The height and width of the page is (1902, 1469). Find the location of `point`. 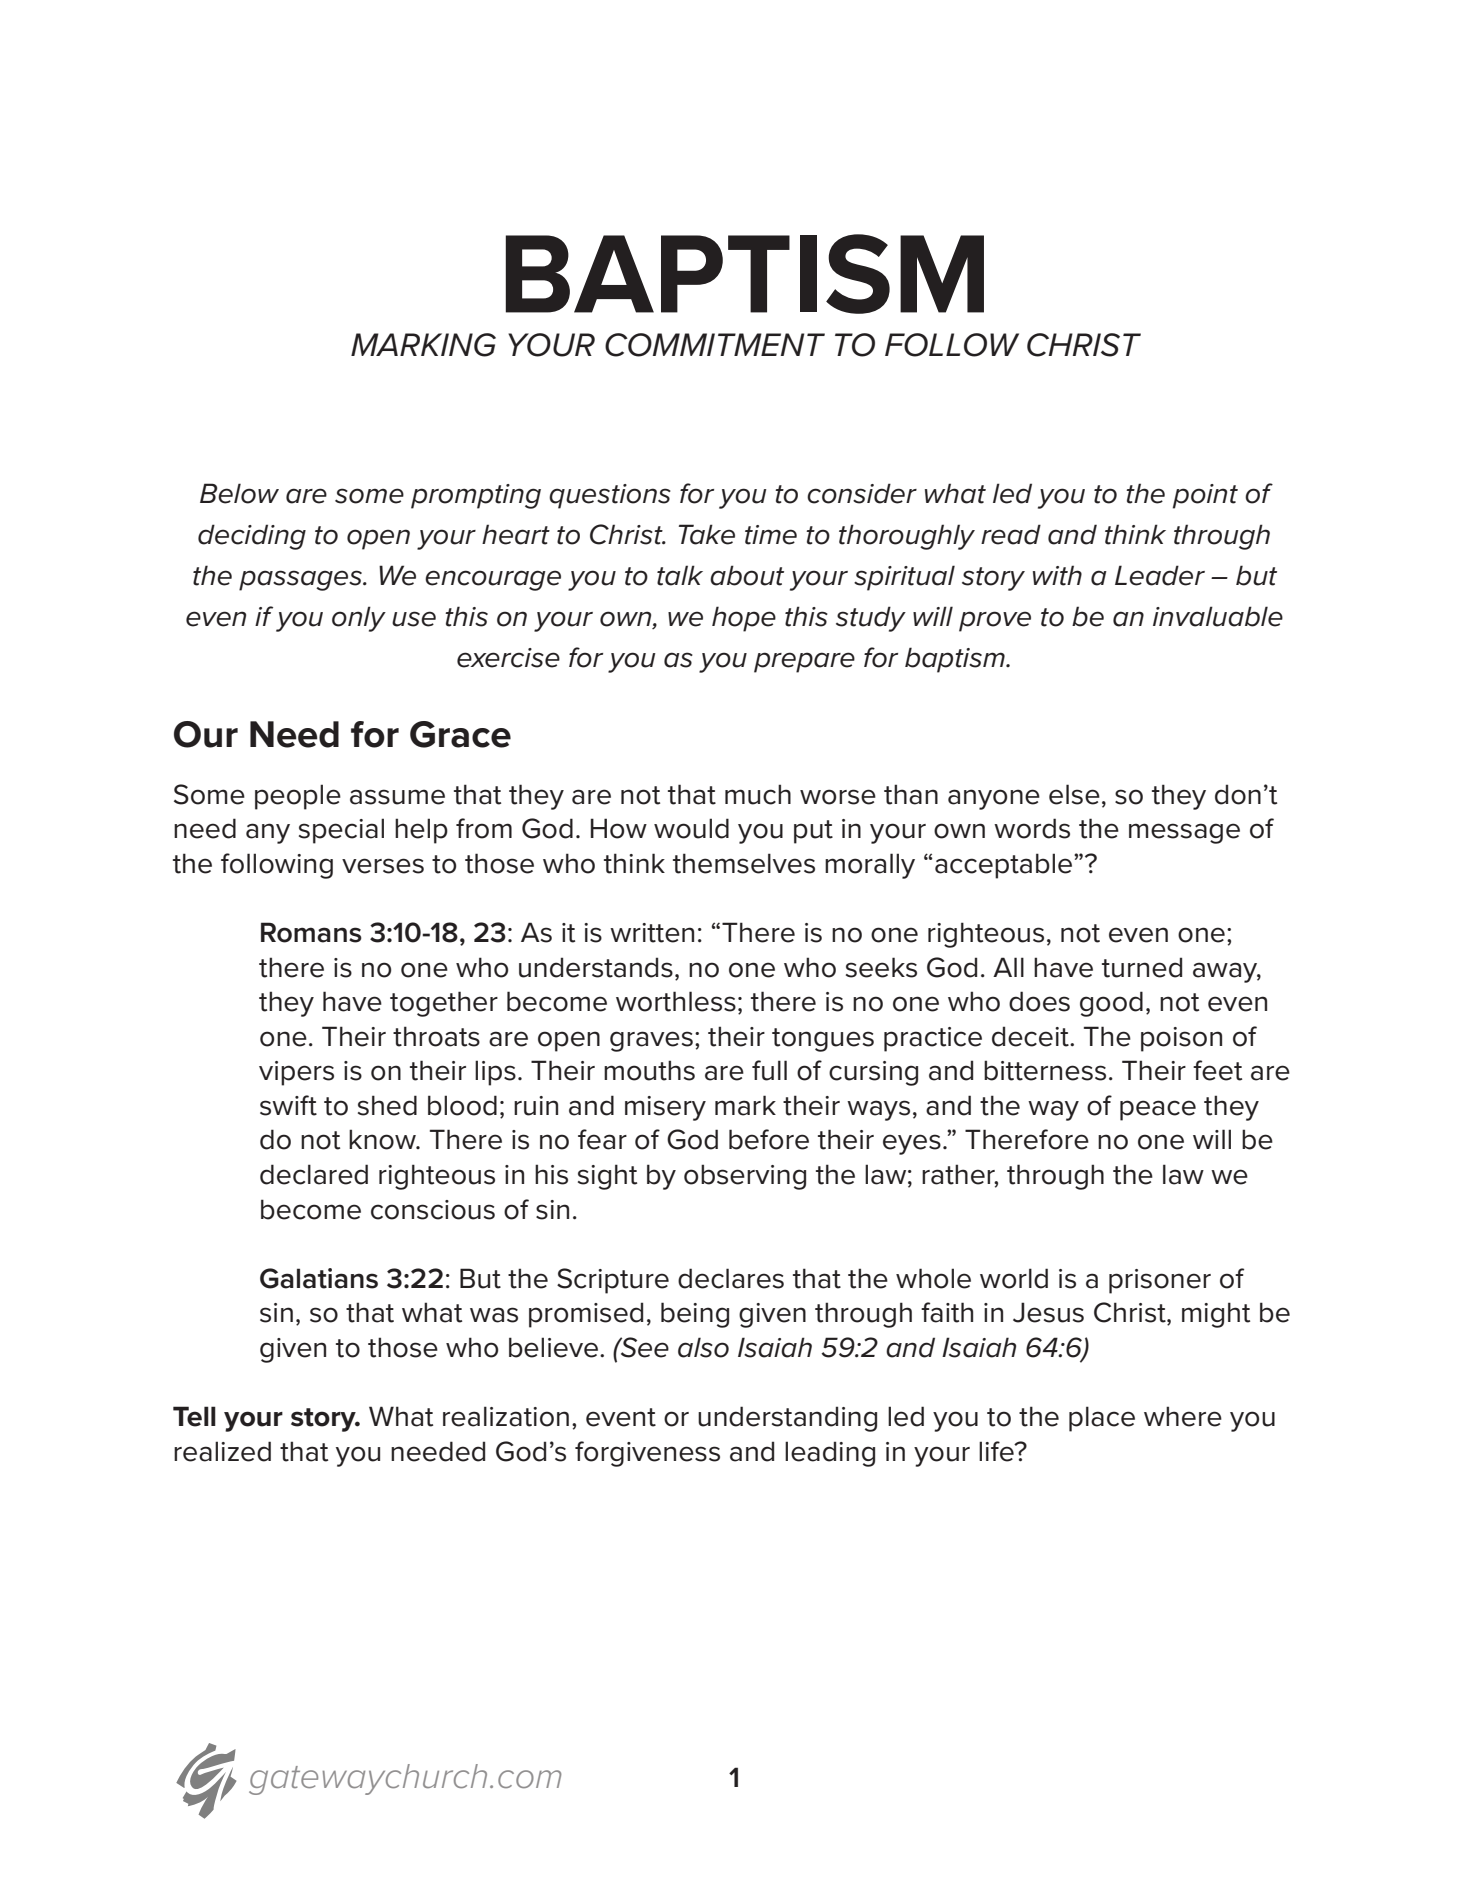

point is located at coordinates (1205, 496).
